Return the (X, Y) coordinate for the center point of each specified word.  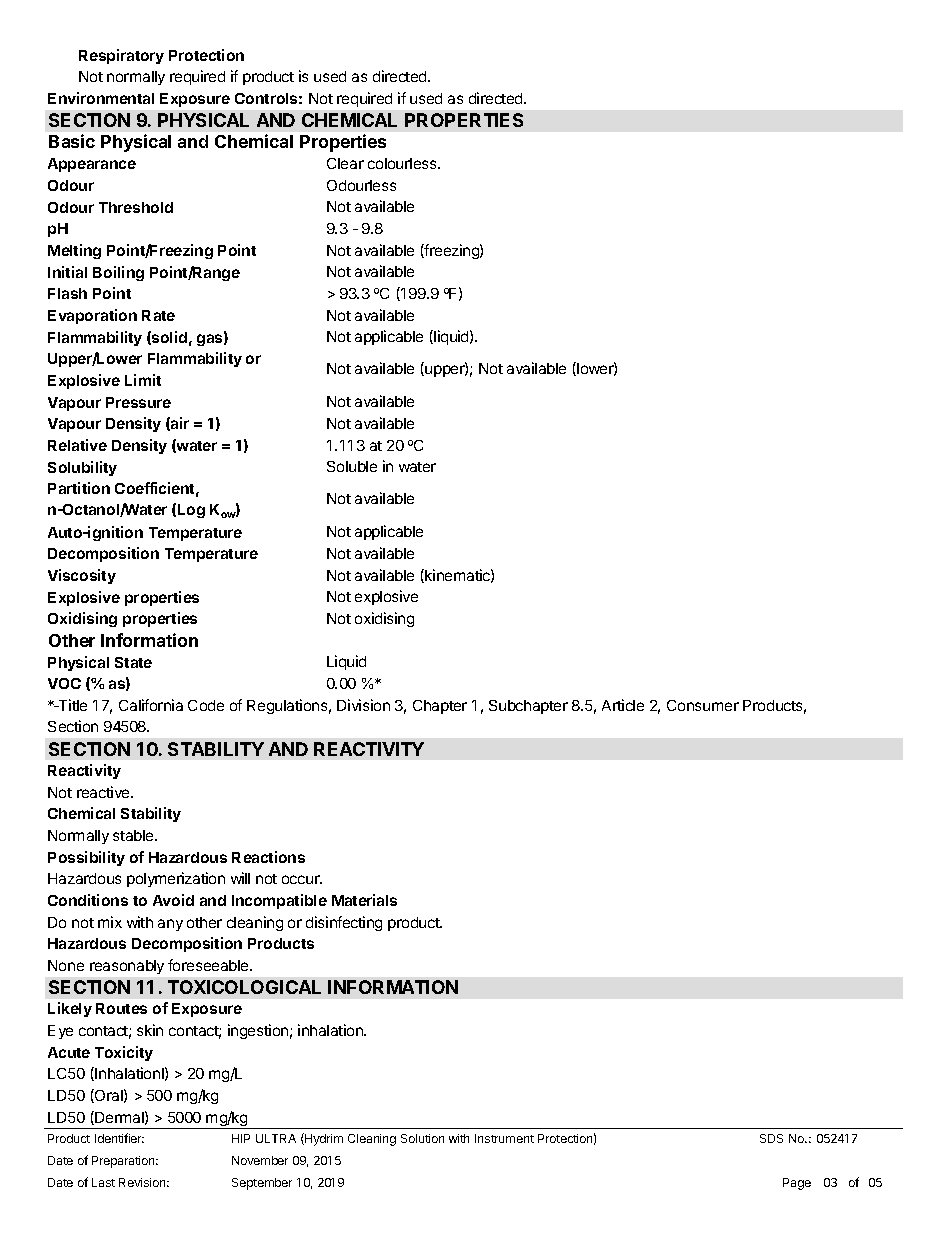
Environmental (101, 98)
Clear (345, 163)
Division (363, 705)
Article (623, 705)
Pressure (138, 402)
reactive (104, 792)
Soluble (352, 466)
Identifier (119, 1138)
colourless (403, 163)
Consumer (703, 705)
